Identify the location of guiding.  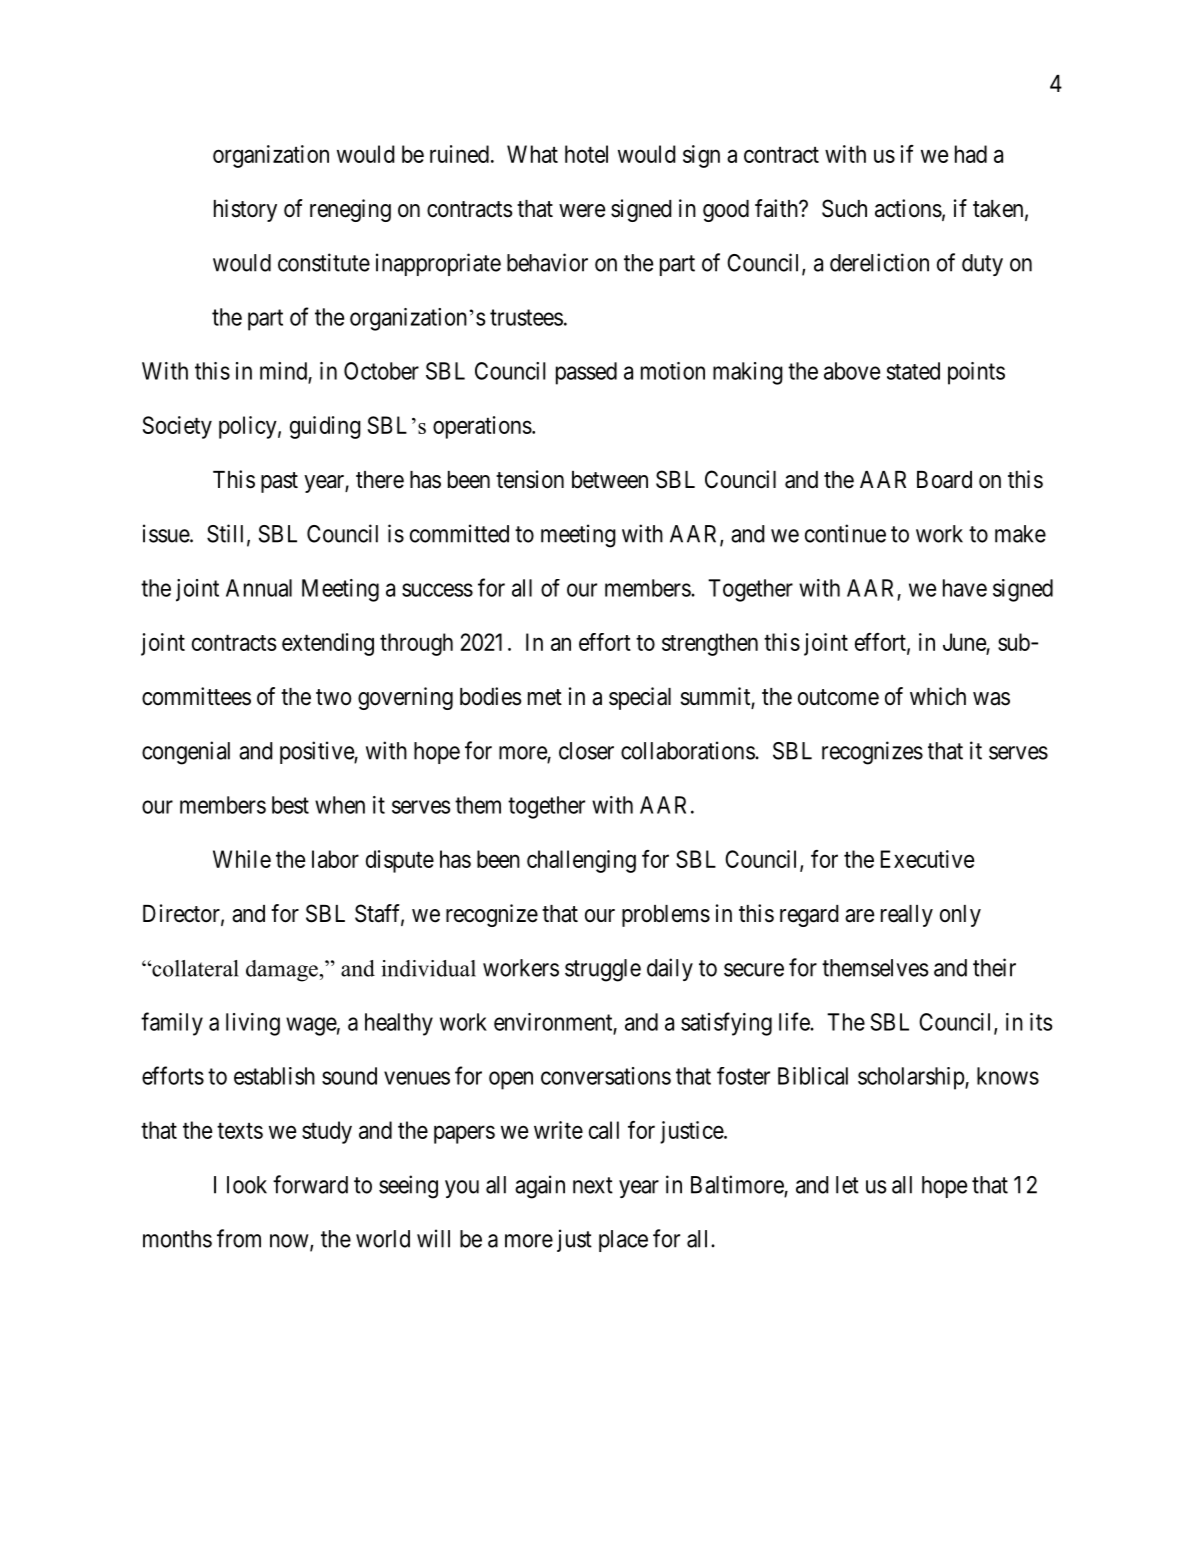
(325, 427).
